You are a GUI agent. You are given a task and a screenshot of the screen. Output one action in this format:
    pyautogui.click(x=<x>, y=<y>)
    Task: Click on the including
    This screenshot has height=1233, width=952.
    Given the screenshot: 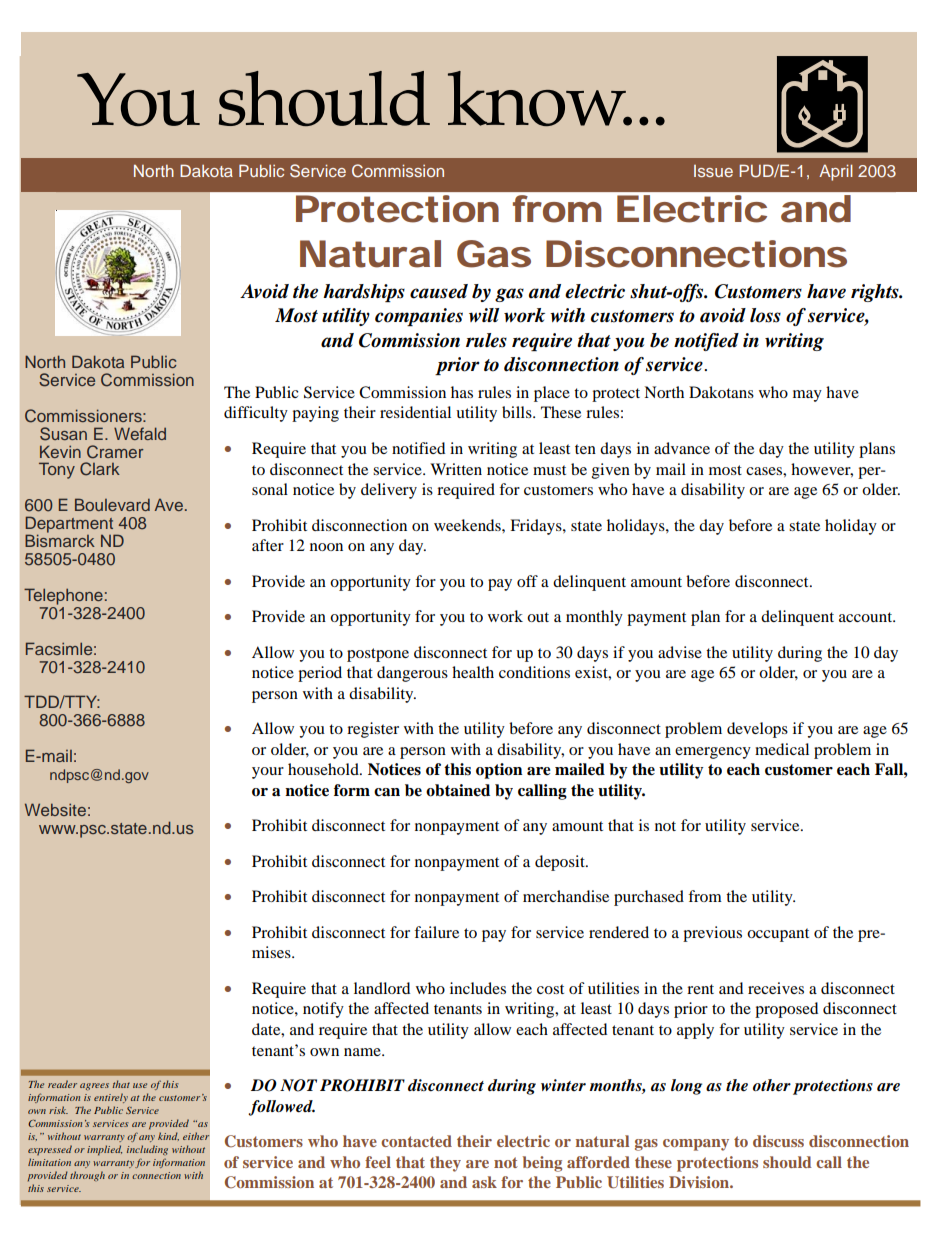 What is the action you would take?
    pyautogui.click(x=147, y=1150)
